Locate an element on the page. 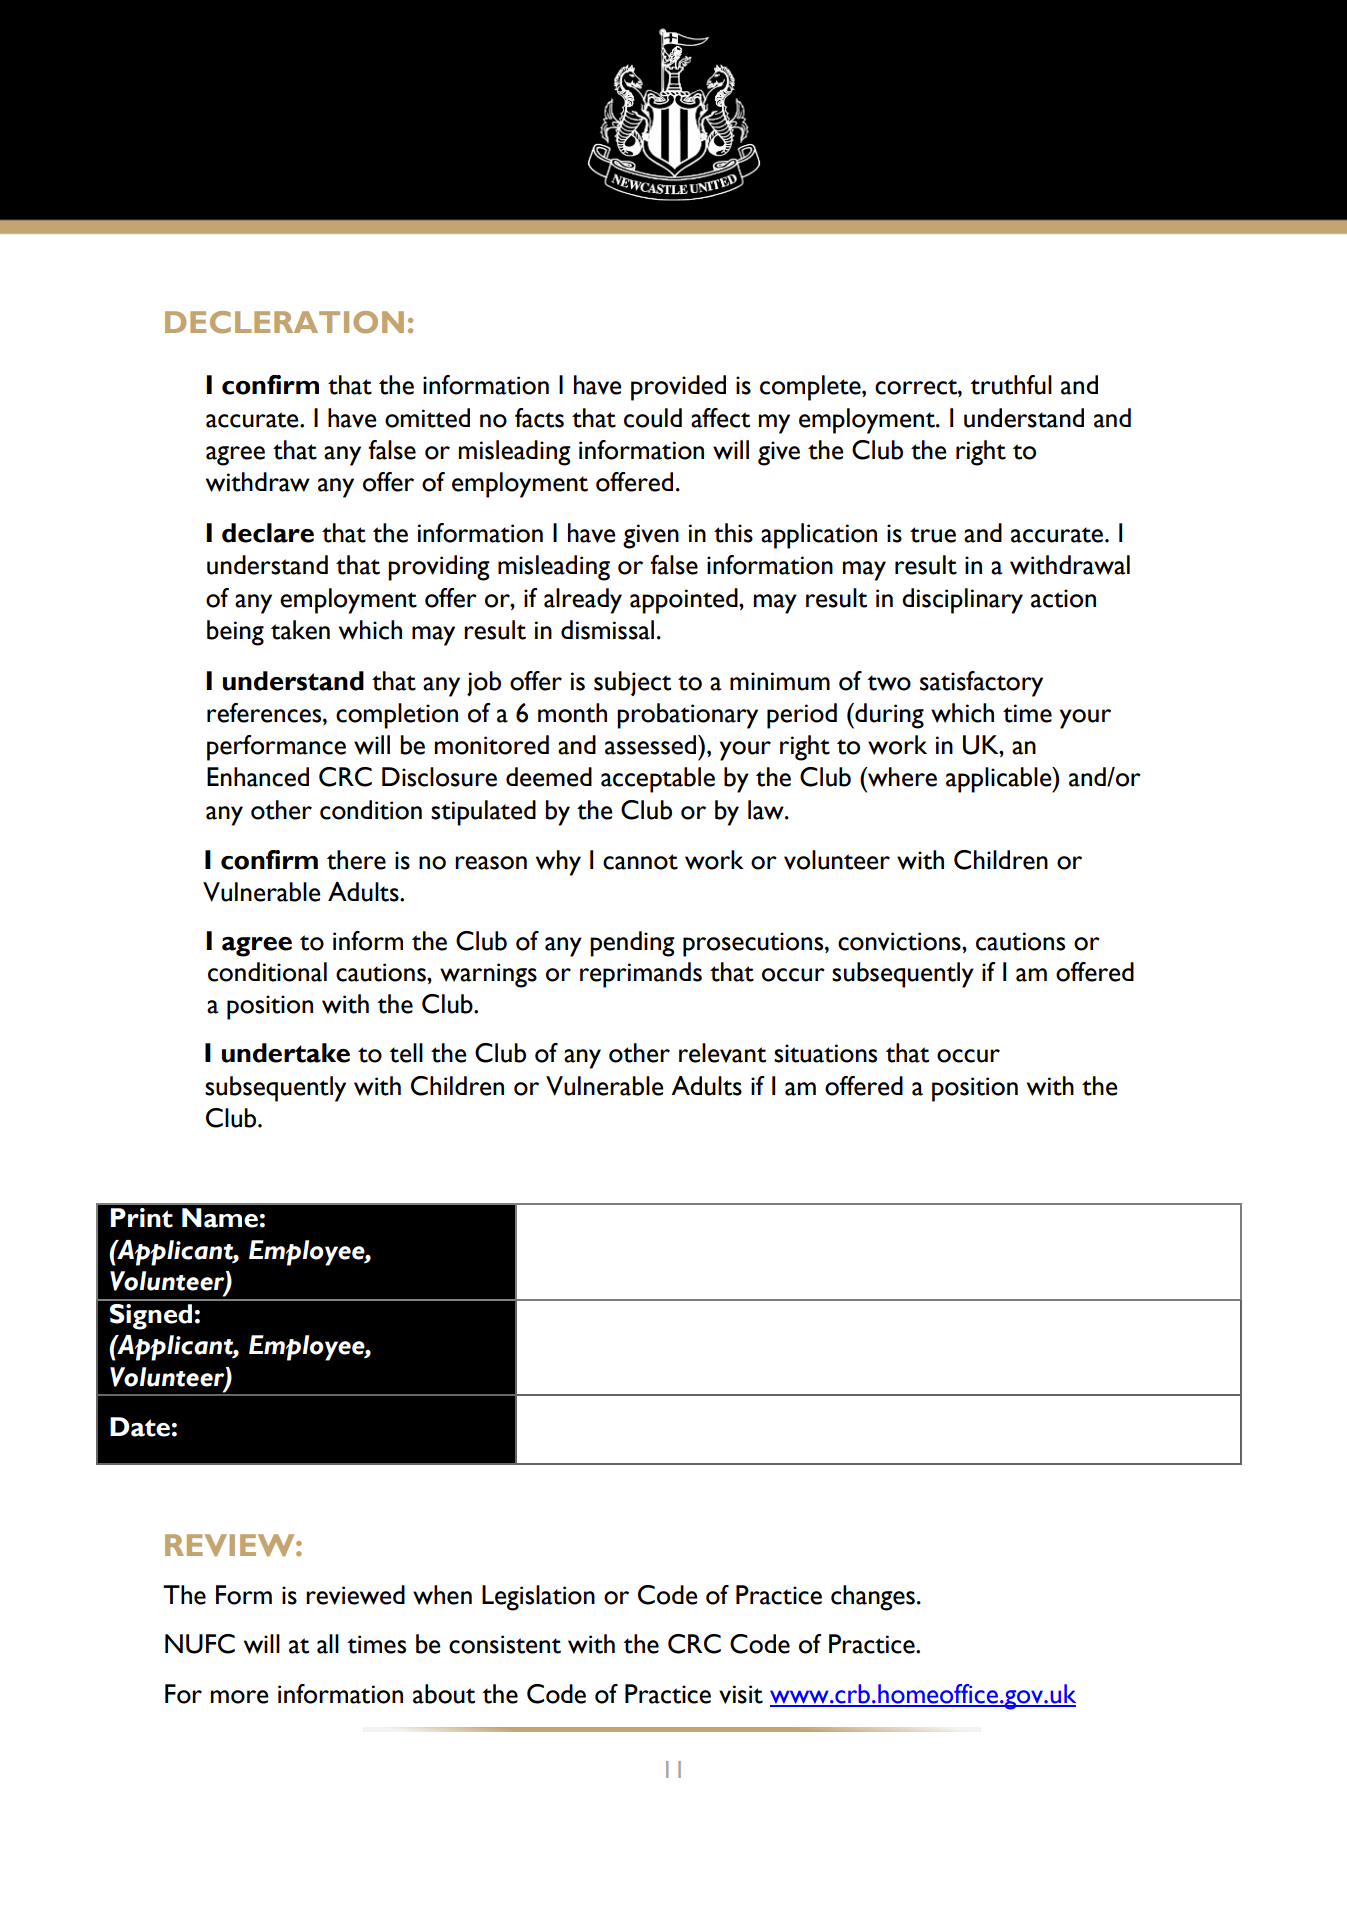 The image size is (1347, 1905). cannot is located at coordinates (640, 862).
